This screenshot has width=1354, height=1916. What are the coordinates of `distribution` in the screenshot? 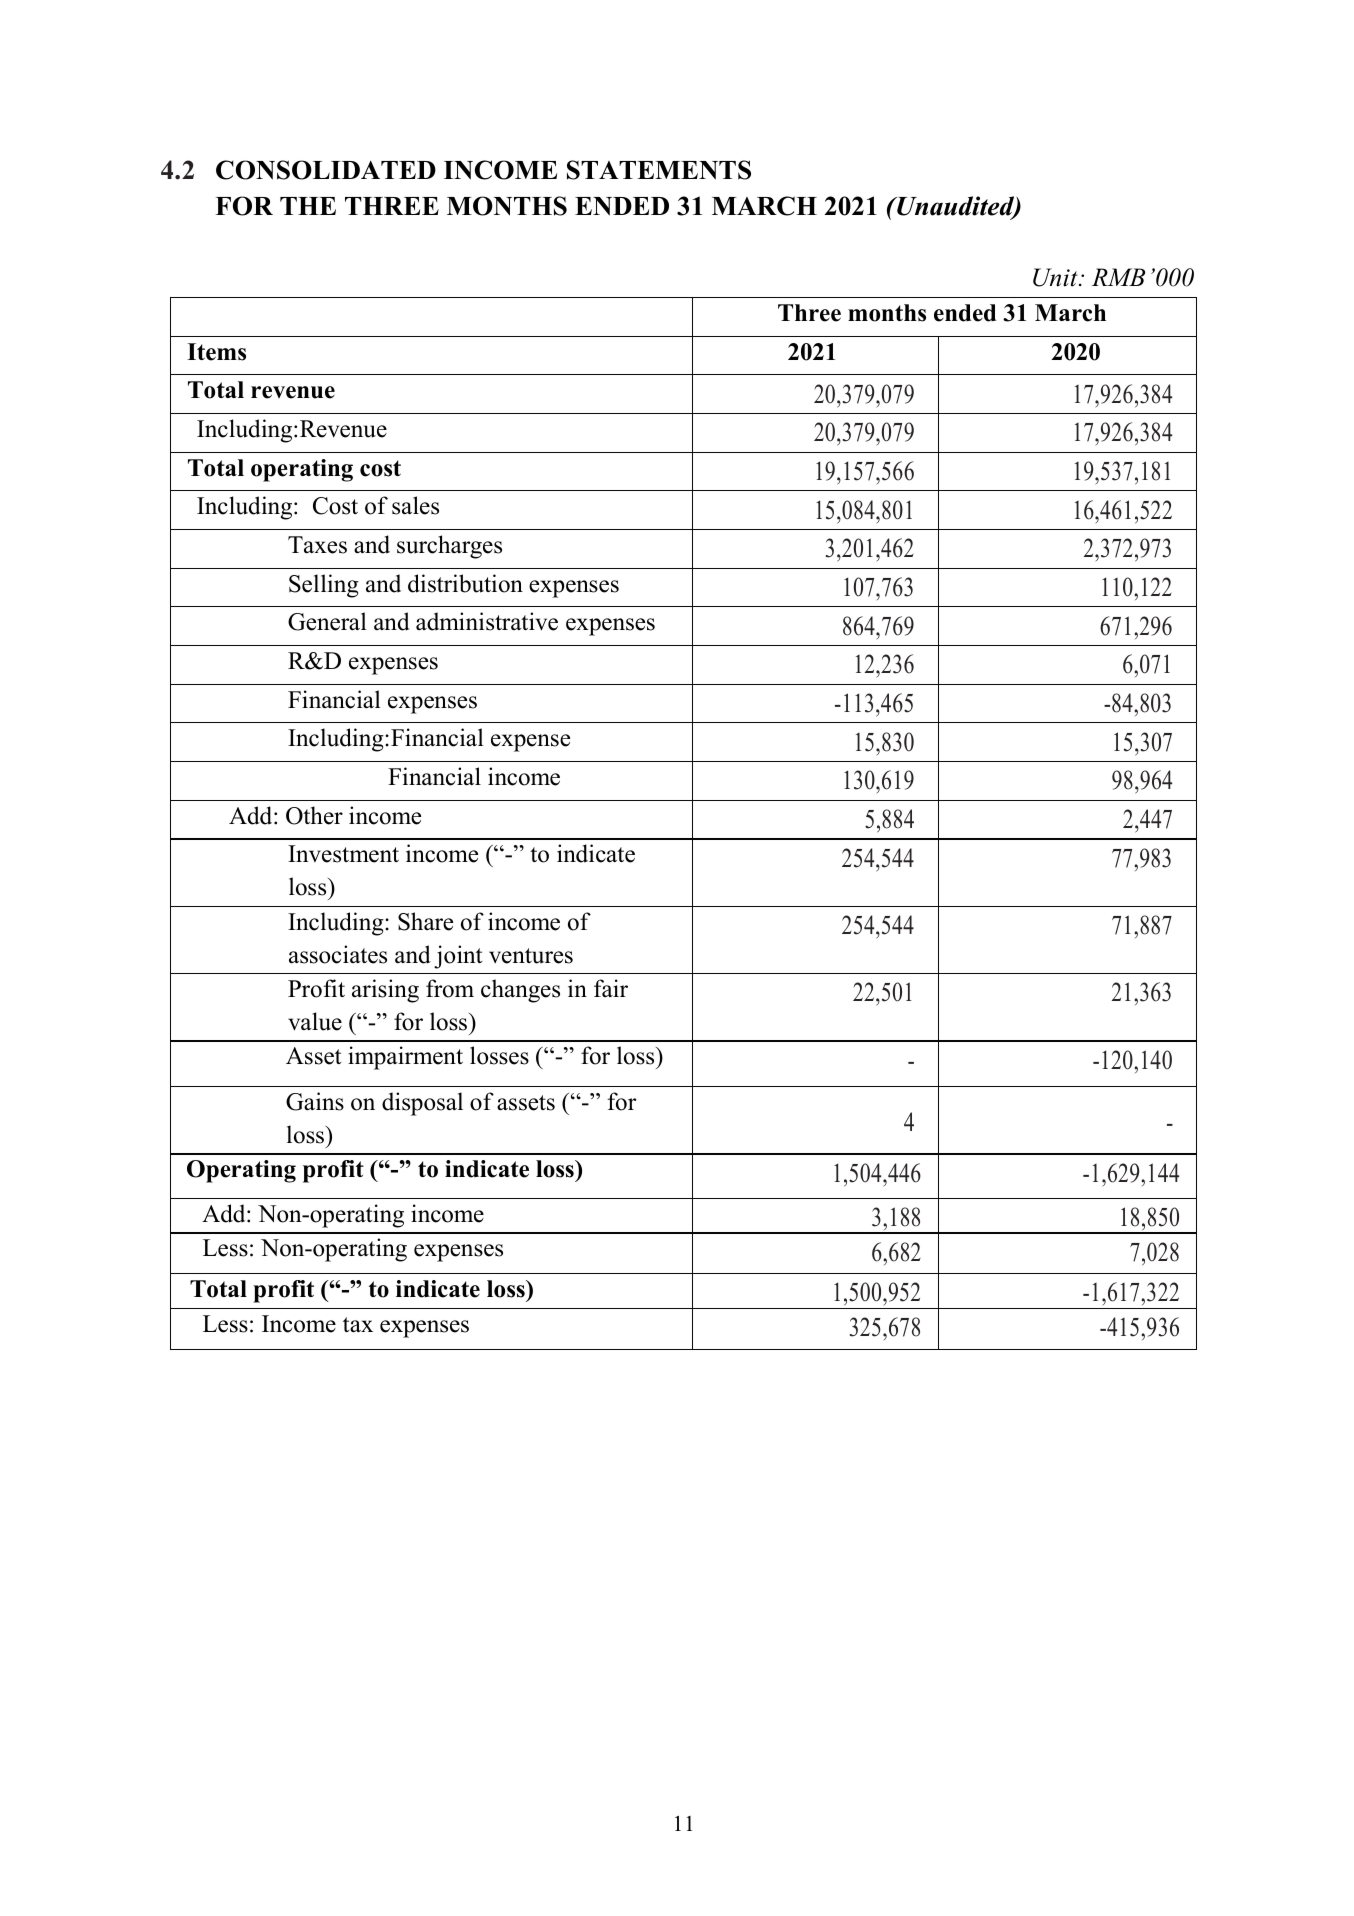 It's located at (465, 583).
